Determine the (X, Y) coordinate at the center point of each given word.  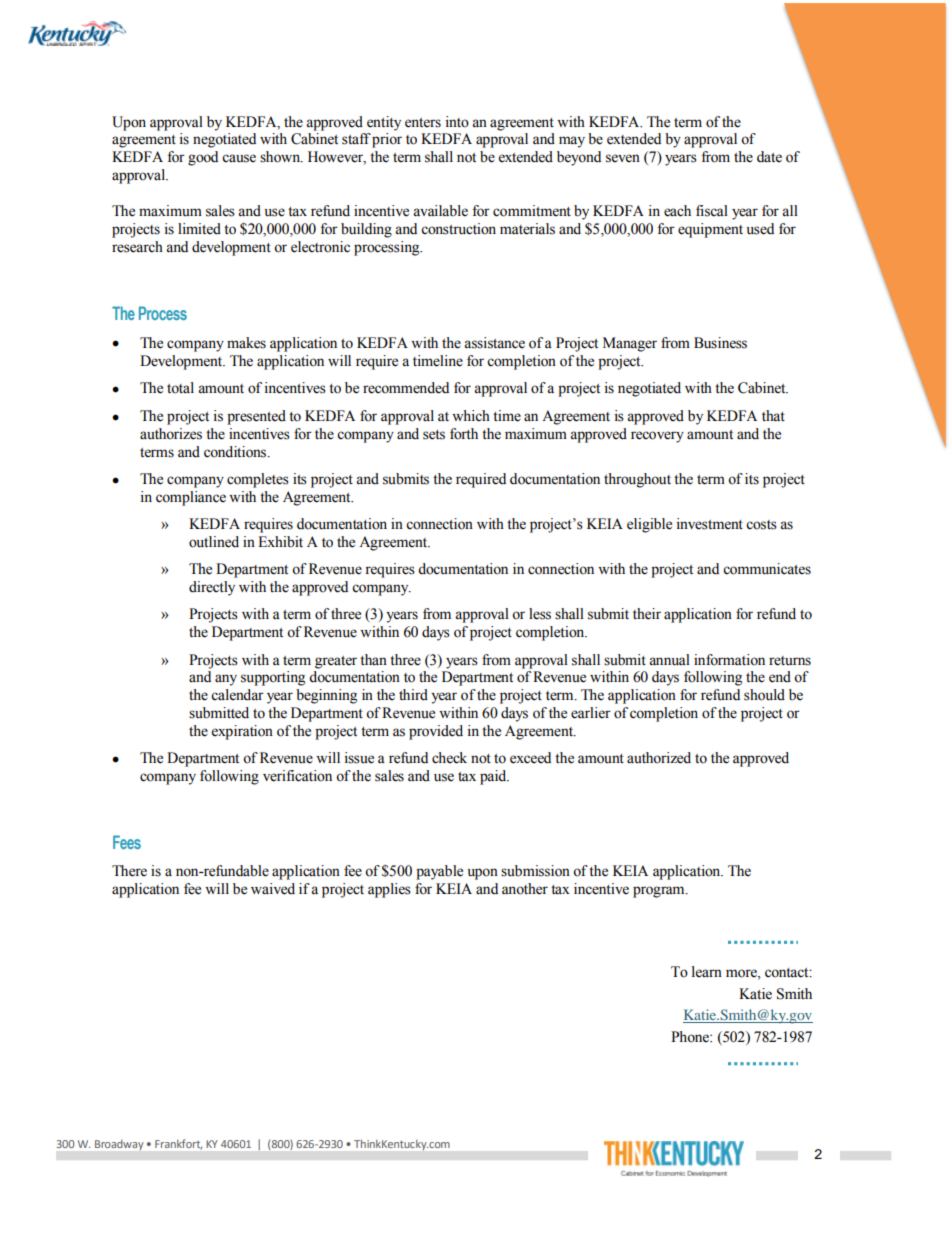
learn (707, 972)
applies (389, 890)
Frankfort (178, 1144)
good (203, 158)
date (769, 157)
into (457, 122)
